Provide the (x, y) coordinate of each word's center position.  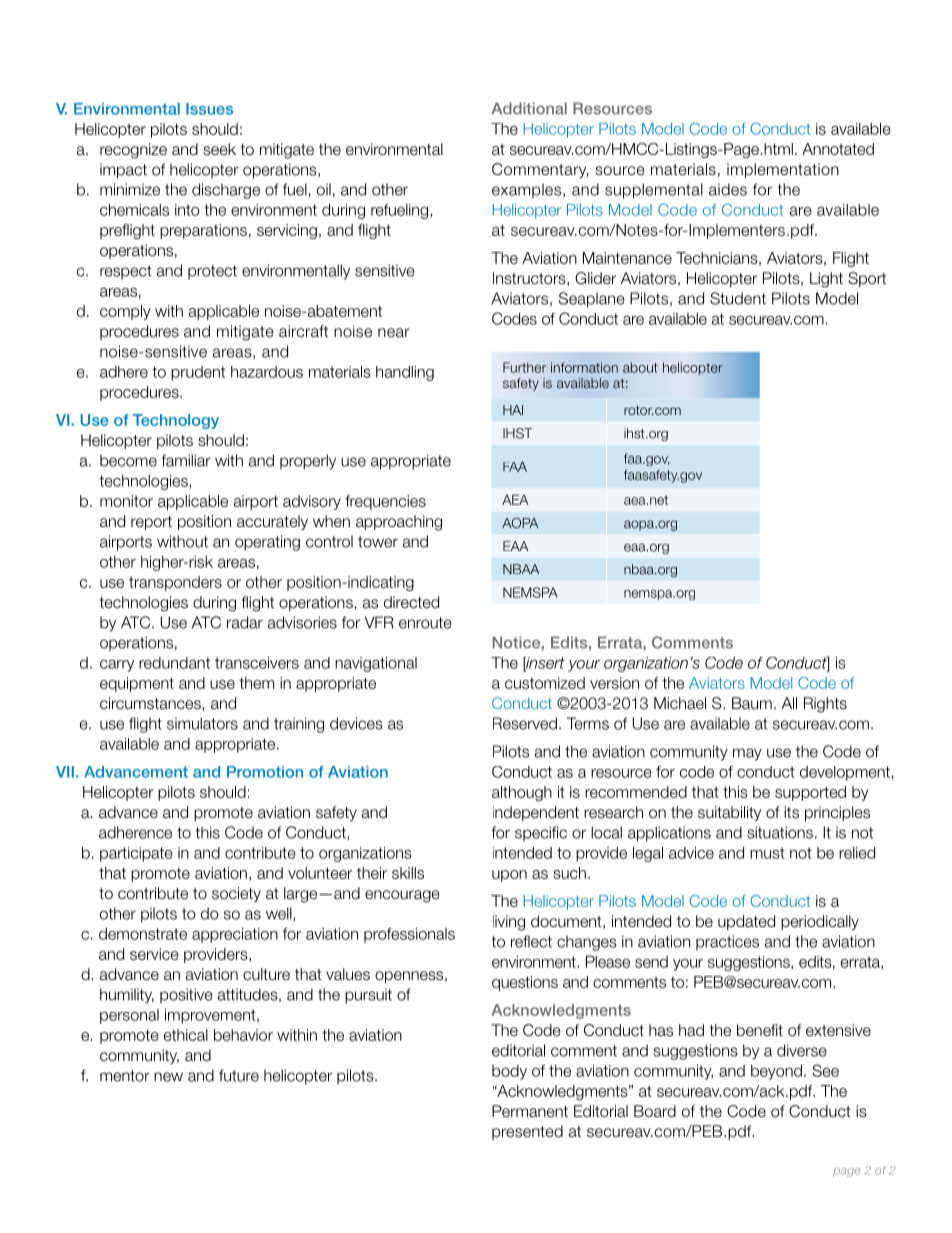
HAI (513, 410)
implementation (783, 170)
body (509, 1072)
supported (810, 793)
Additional (529, 108)
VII (65, 772)
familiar (186, 460)
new (168, 1077)
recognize (133, 151)
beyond (776, 1072)
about (640, 367)
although (522, 793)
